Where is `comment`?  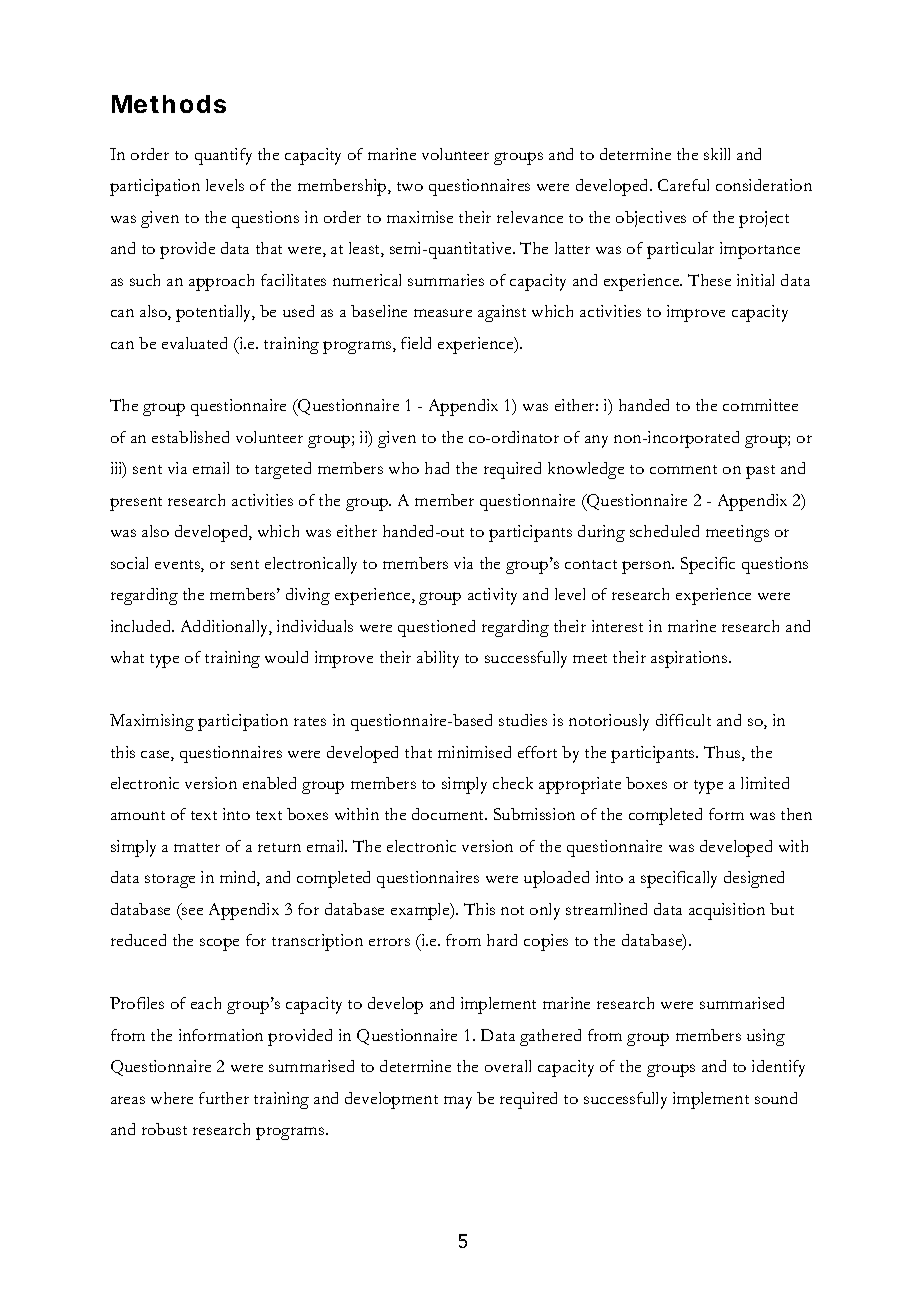
comment is located at coordinates (683, 469).
